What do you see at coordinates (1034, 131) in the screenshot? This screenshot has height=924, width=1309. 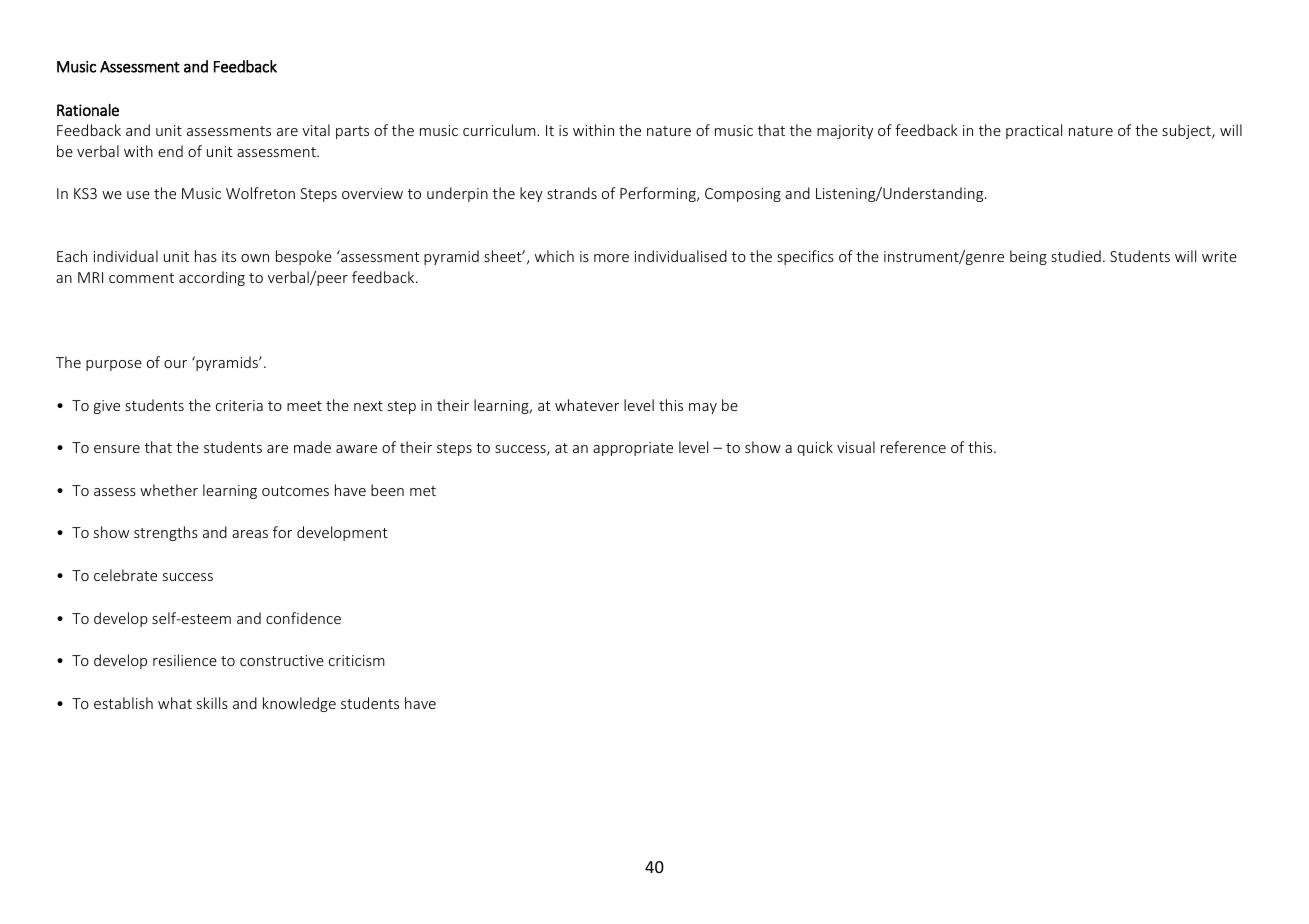 I see `practical` at bounding box center [1034, 131].
